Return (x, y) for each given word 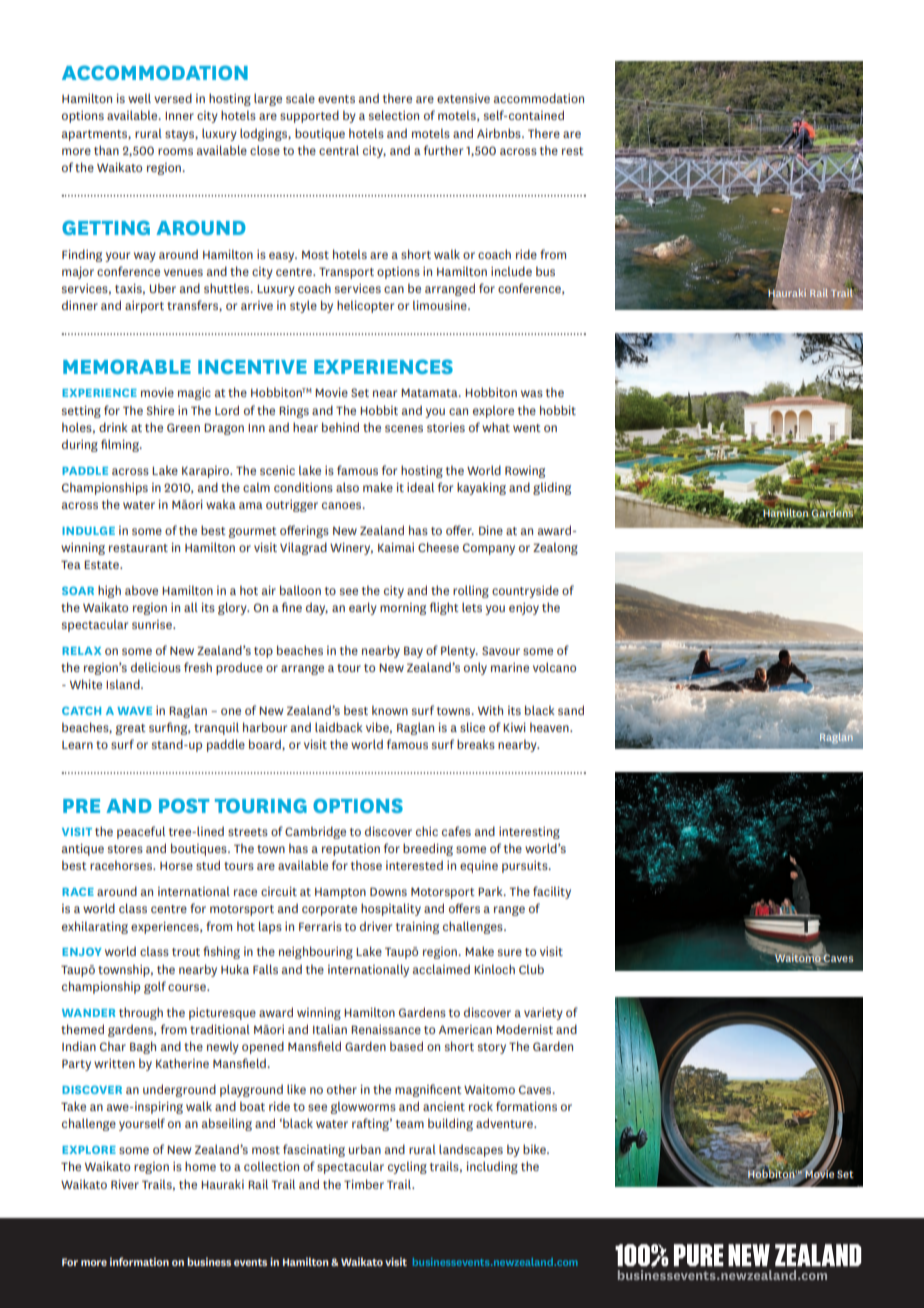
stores (125, 849)
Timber (364, 1184)
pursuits (526, 867)
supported (309, 116)
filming (121, 445)
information (139, 1261)
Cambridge (315, 832)
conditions (303, 487)
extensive (463, 98)
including (492, 1167)
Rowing (525, 472)
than (106, 150)
